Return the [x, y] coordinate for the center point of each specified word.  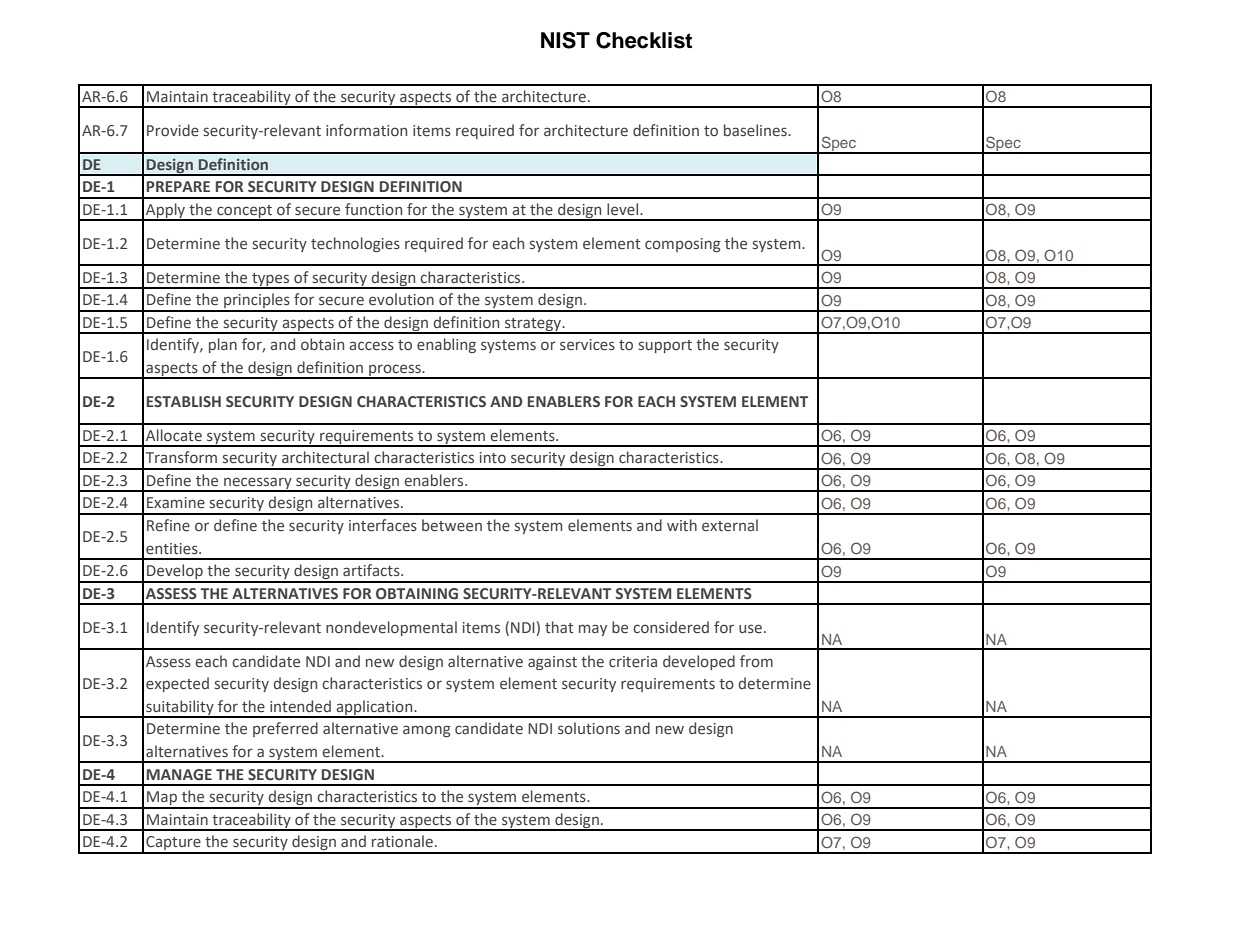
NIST [565, 40]
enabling [446, 345]
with [682, 525]
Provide [173, 130]
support [665, 346]
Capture [173, 844]
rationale [402, 841]
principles [257, 302]
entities [173, 549]
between [452, 525]
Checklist [644, 40]
